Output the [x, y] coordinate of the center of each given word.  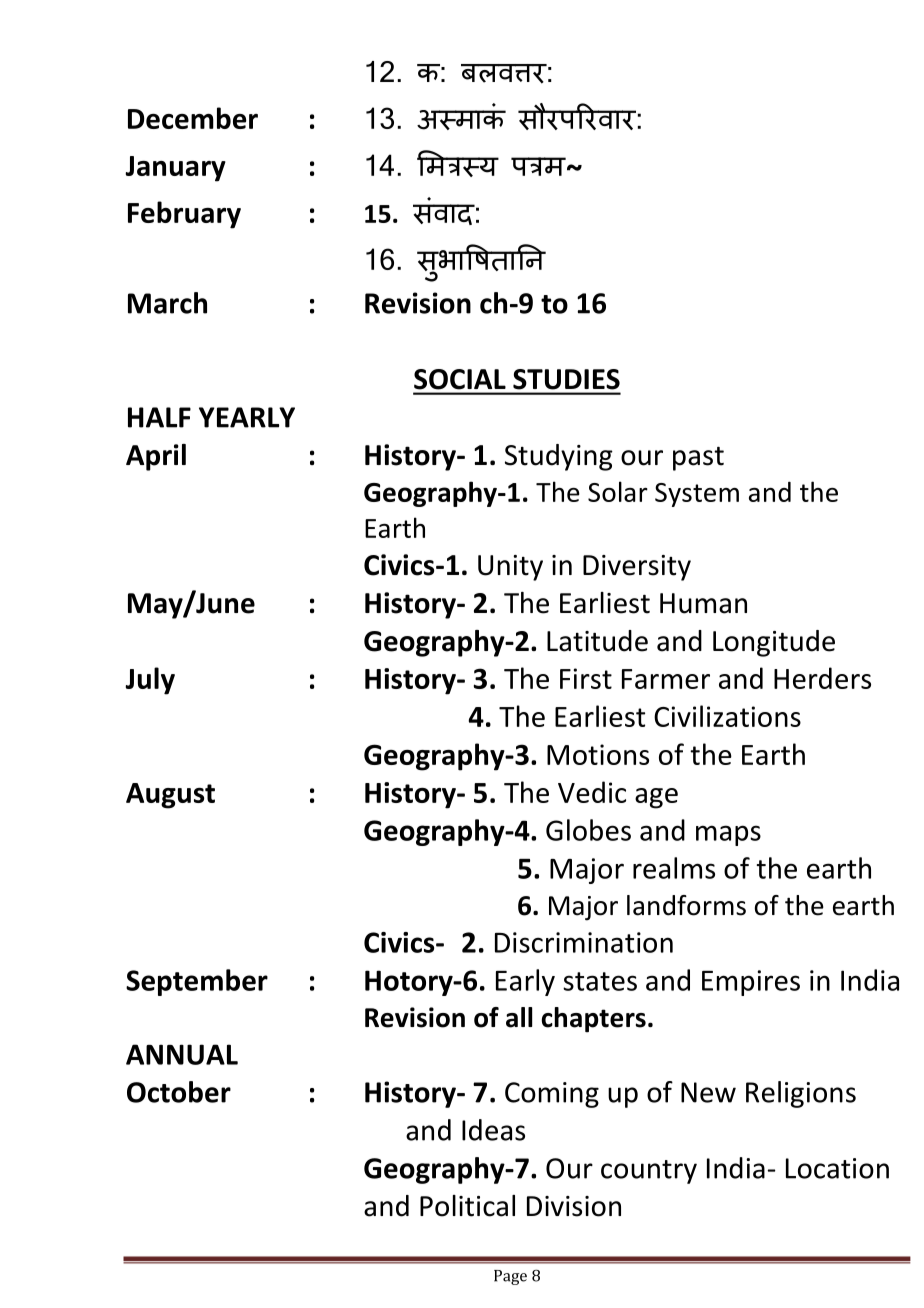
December [193, 118]
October [179, 1092]
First [586, 678]
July [150, 681]
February [184, 215]
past [698, 459]
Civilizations [727, 716]
